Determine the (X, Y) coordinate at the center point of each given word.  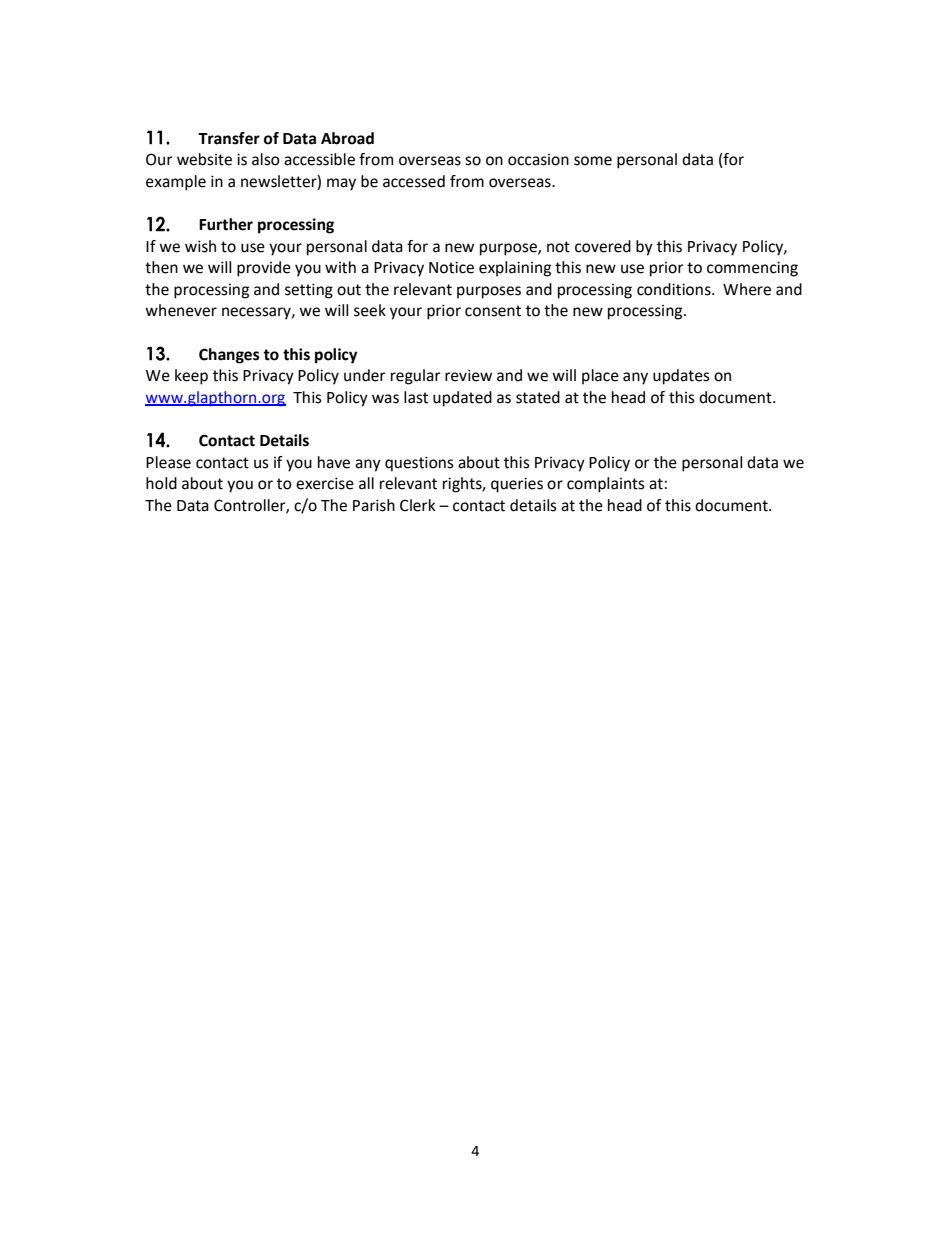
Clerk (418, 505)
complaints (606, 485)
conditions (675, 289)
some (593, 161)
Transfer (229, 138)
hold (161, 483)
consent (493, 311)
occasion (538, 160)
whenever (181, 310)
